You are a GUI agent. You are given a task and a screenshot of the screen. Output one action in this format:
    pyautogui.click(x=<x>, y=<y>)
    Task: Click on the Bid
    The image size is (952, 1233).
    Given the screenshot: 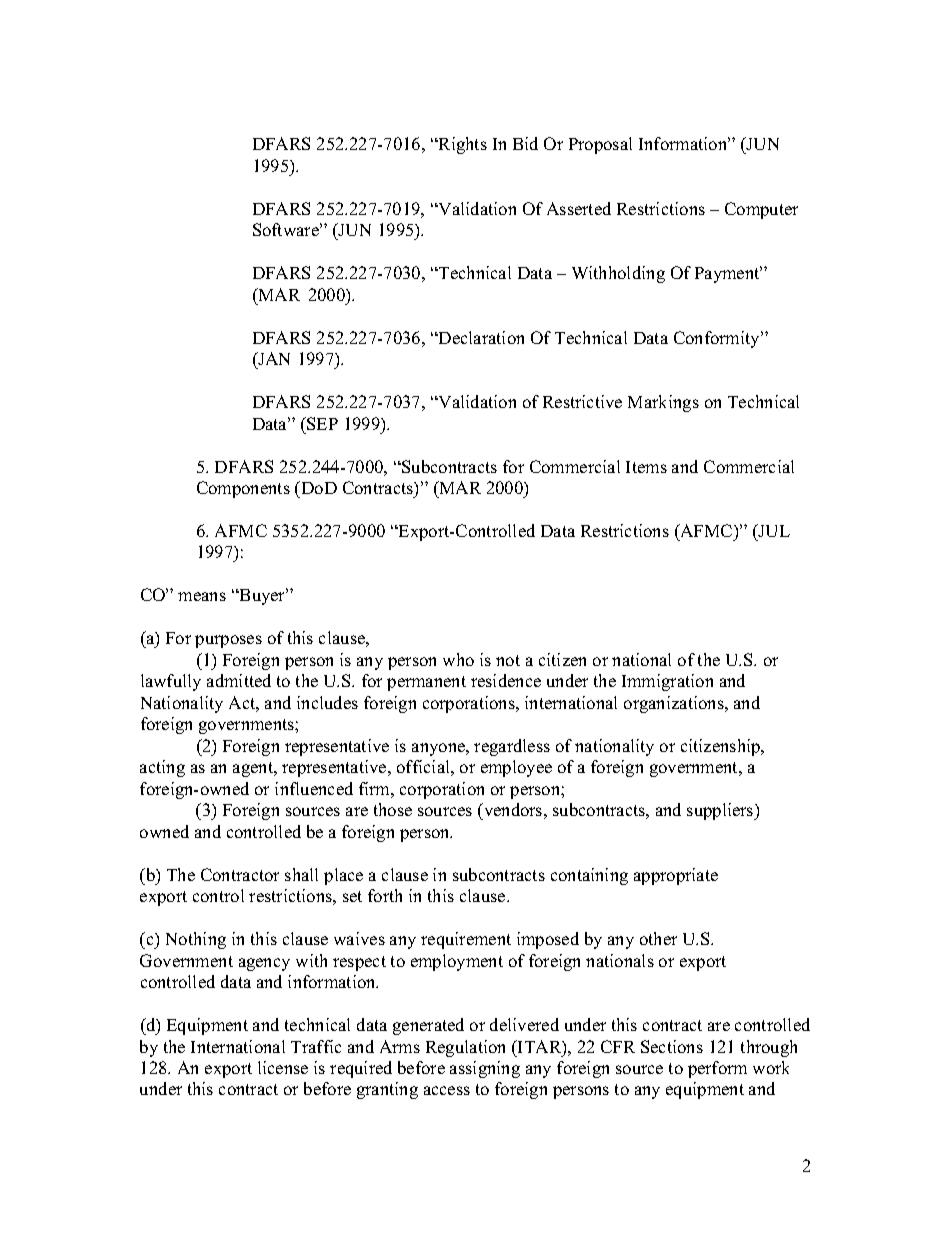 What is the action you would take?
    pyautogui.click(x=525, y=143)
